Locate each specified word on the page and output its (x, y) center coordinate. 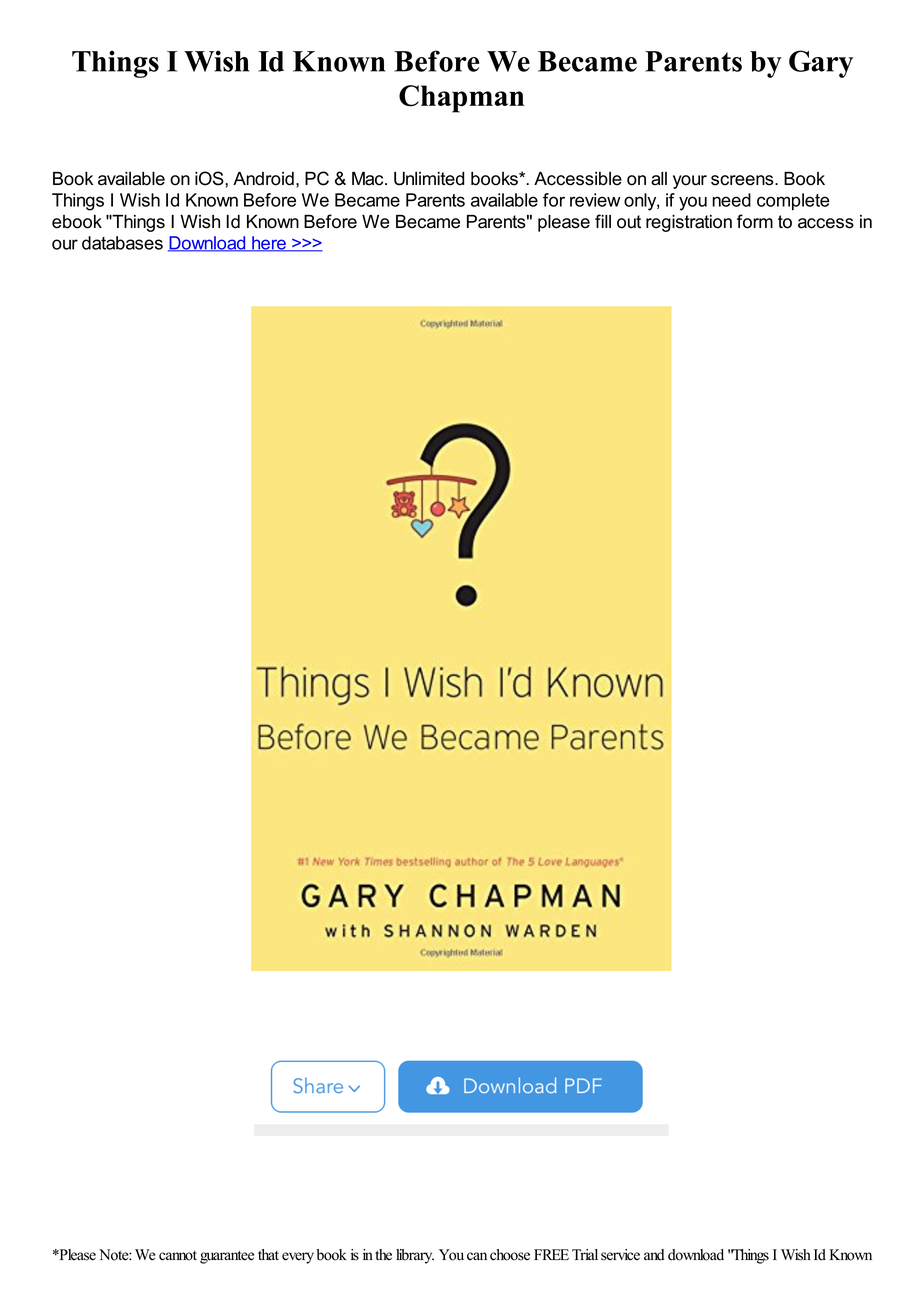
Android (263, 178)
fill (603, 221)
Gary (821, 64)
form (755, 221)
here (269, 244)
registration (689, 223)
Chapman (461, 99)
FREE (551, 1254)
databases (122, 243)
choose (510, 1255)
